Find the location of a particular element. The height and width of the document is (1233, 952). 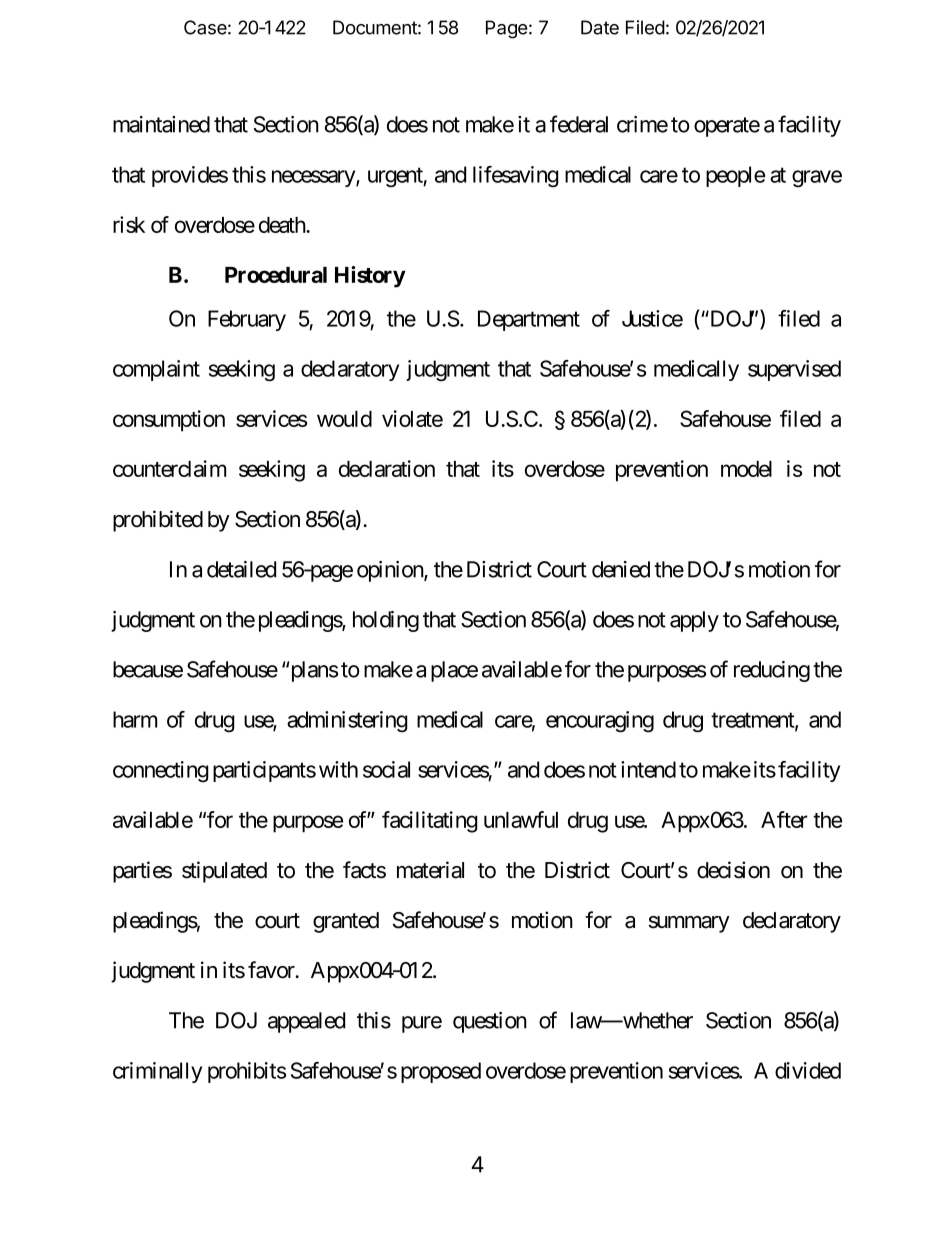

federal is located at coordinates (579, 124).
